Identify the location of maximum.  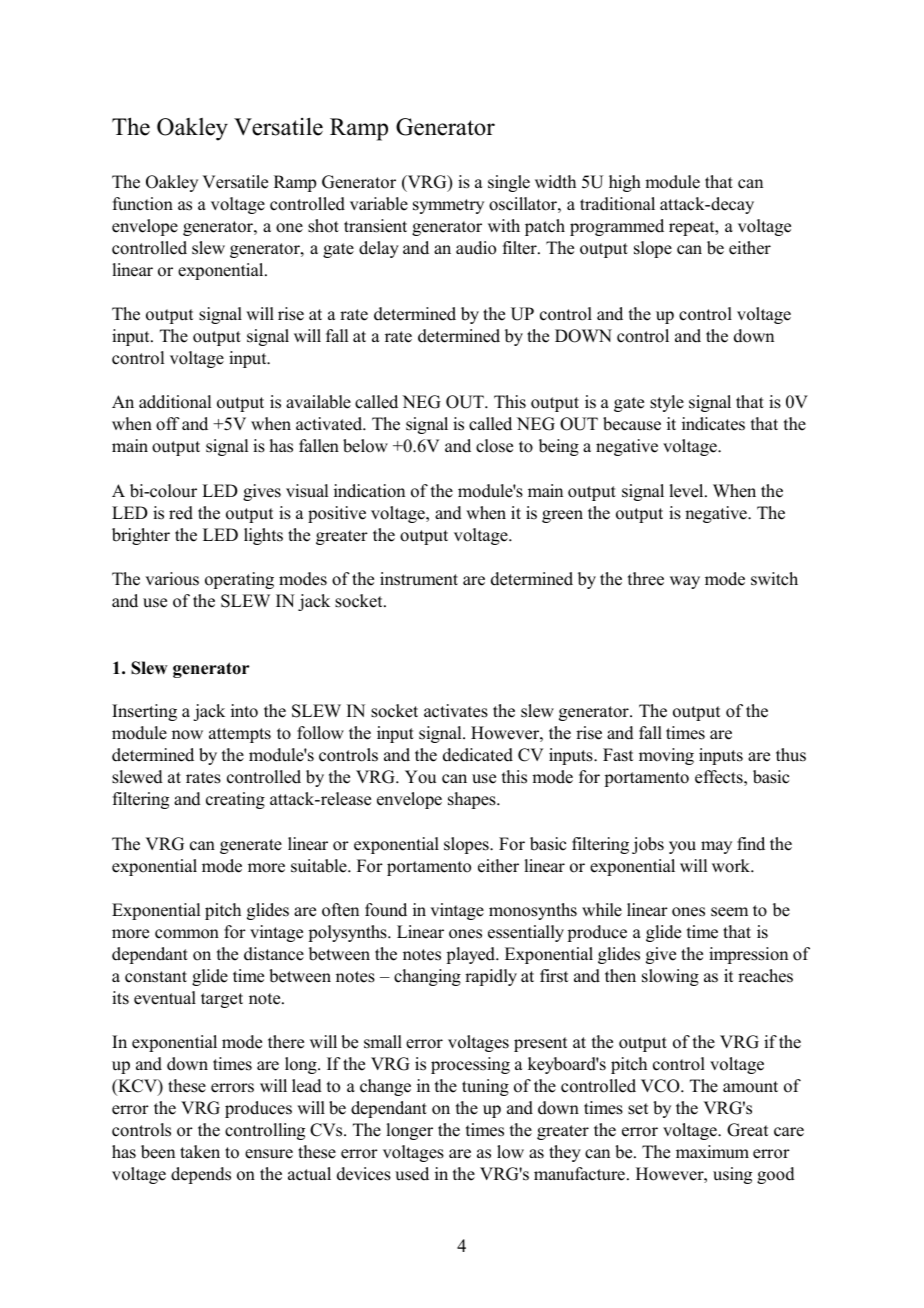
(712, 1152).
